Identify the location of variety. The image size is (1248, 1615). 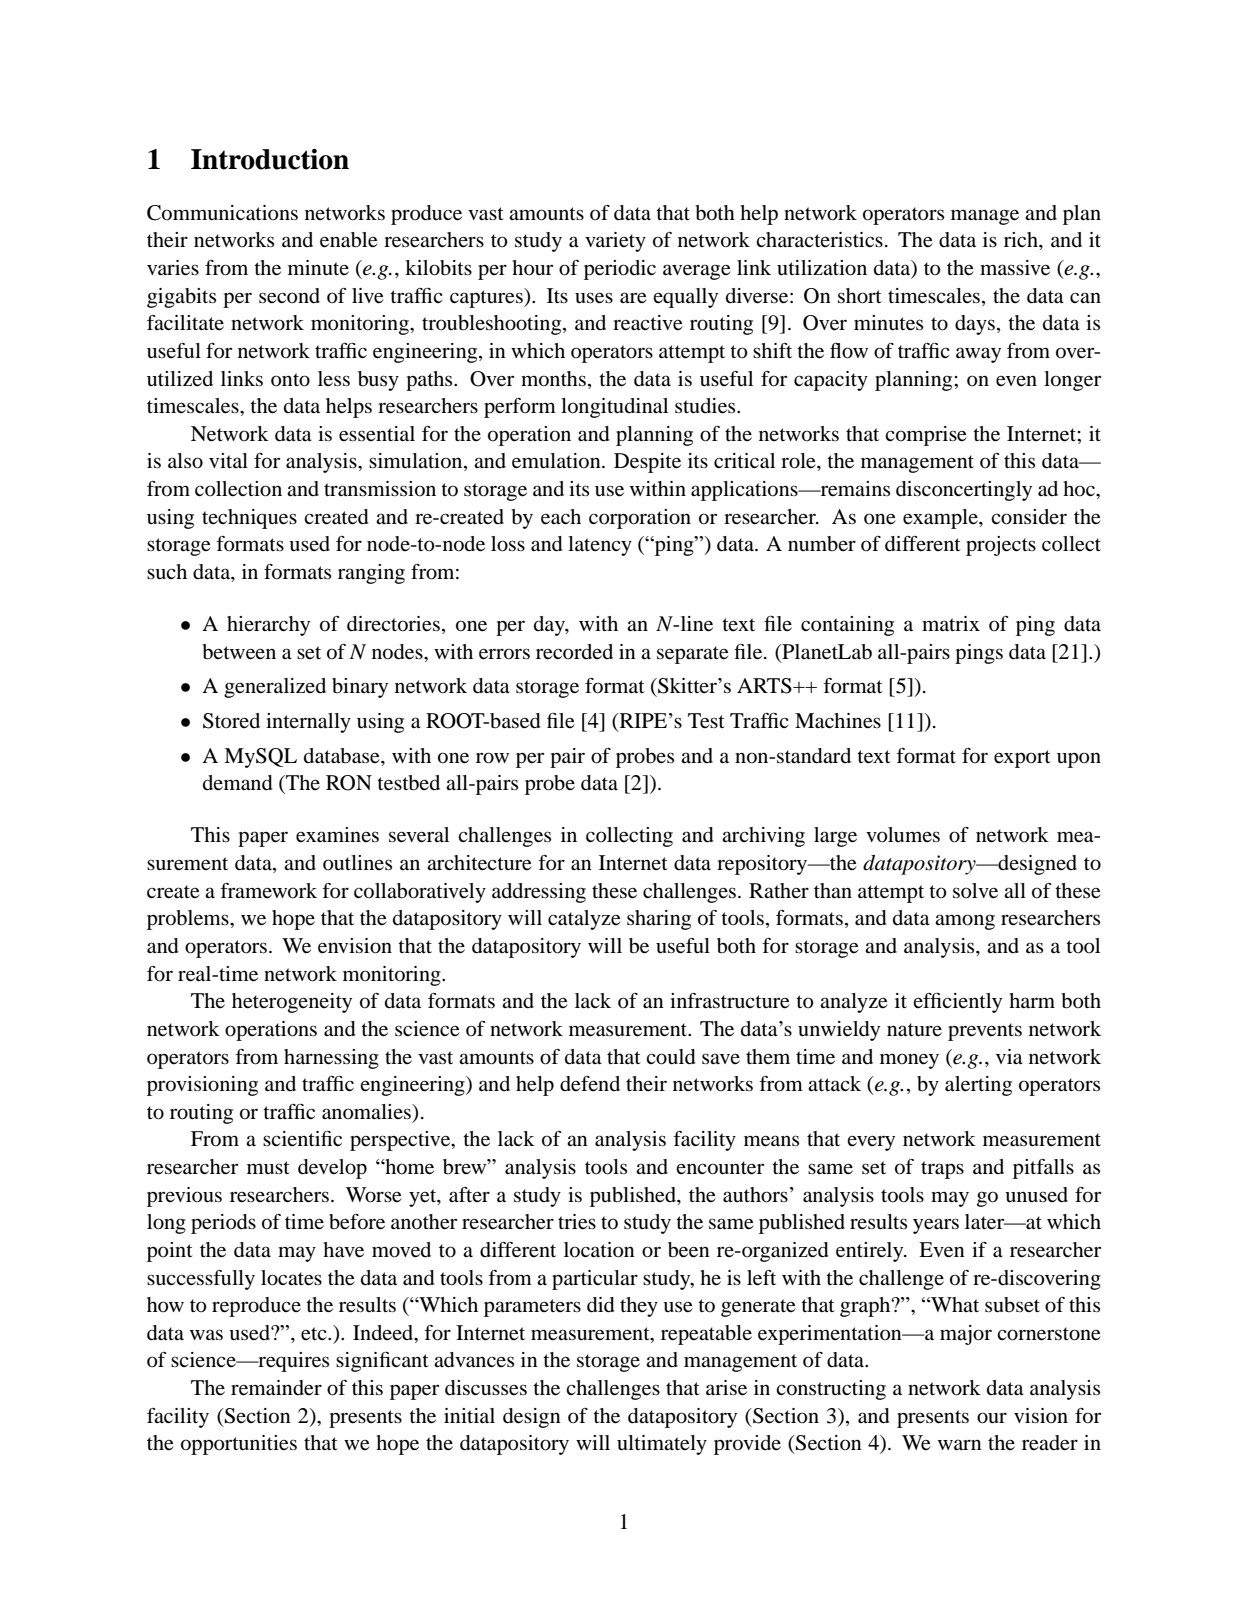
(615, 242).
